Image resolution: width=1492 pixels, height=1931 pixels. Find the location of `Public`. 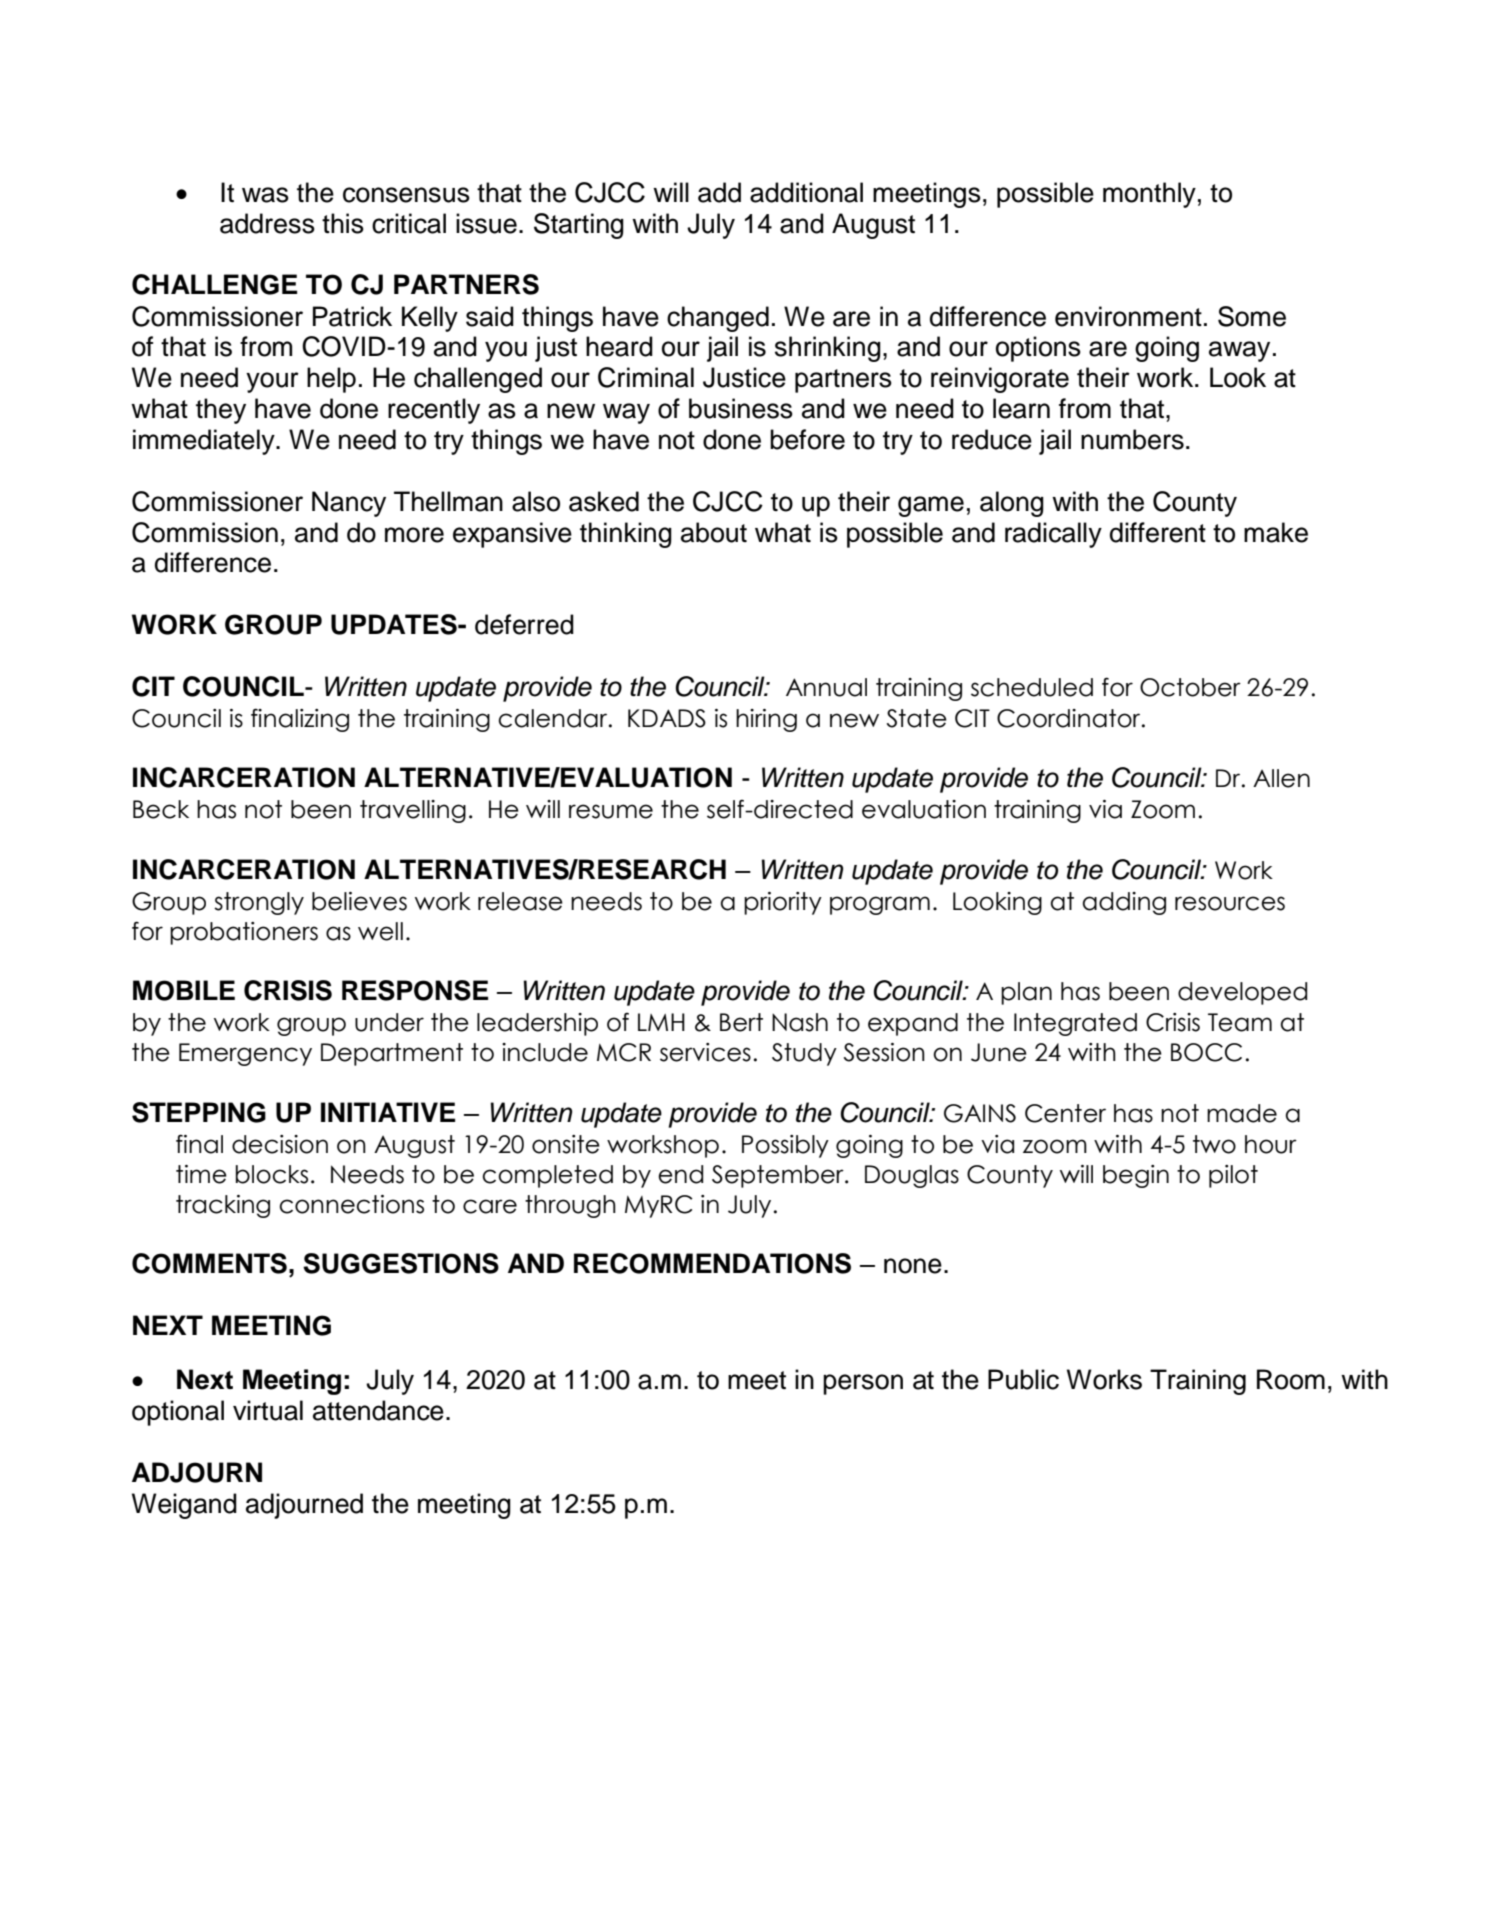

Public is located at coordinates (1023, 1379).
